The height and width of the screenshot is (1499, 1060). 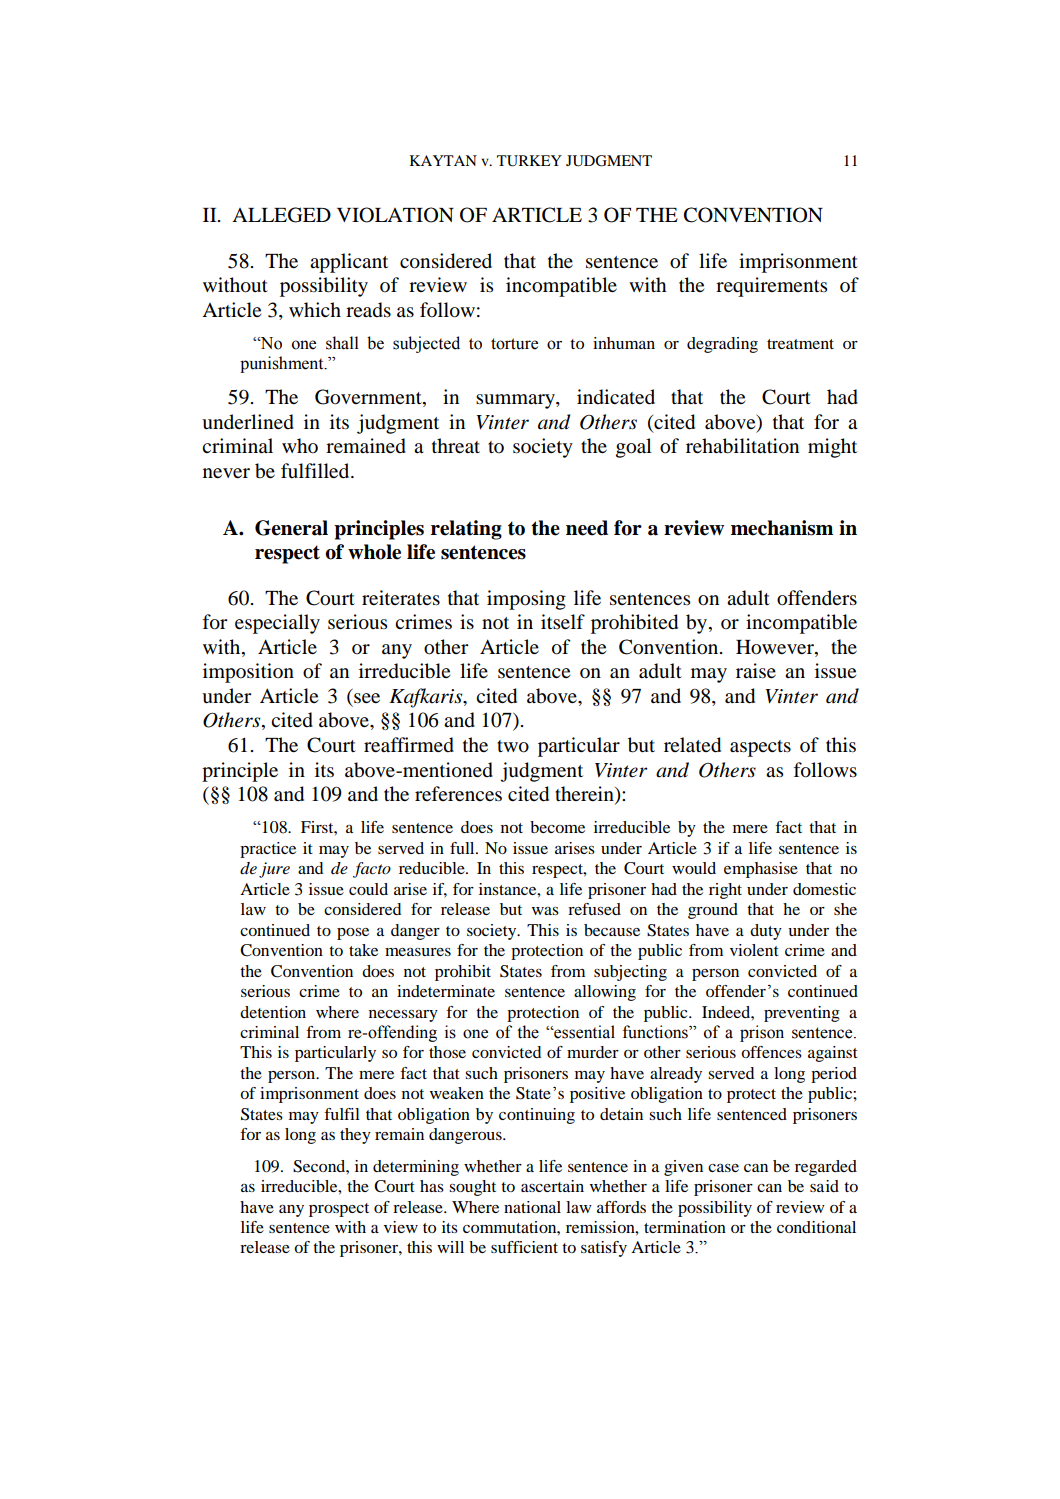 What do you see at coordinates (513, 746) in the screenshot?
I see `two` at bounding box center [513, 746].
